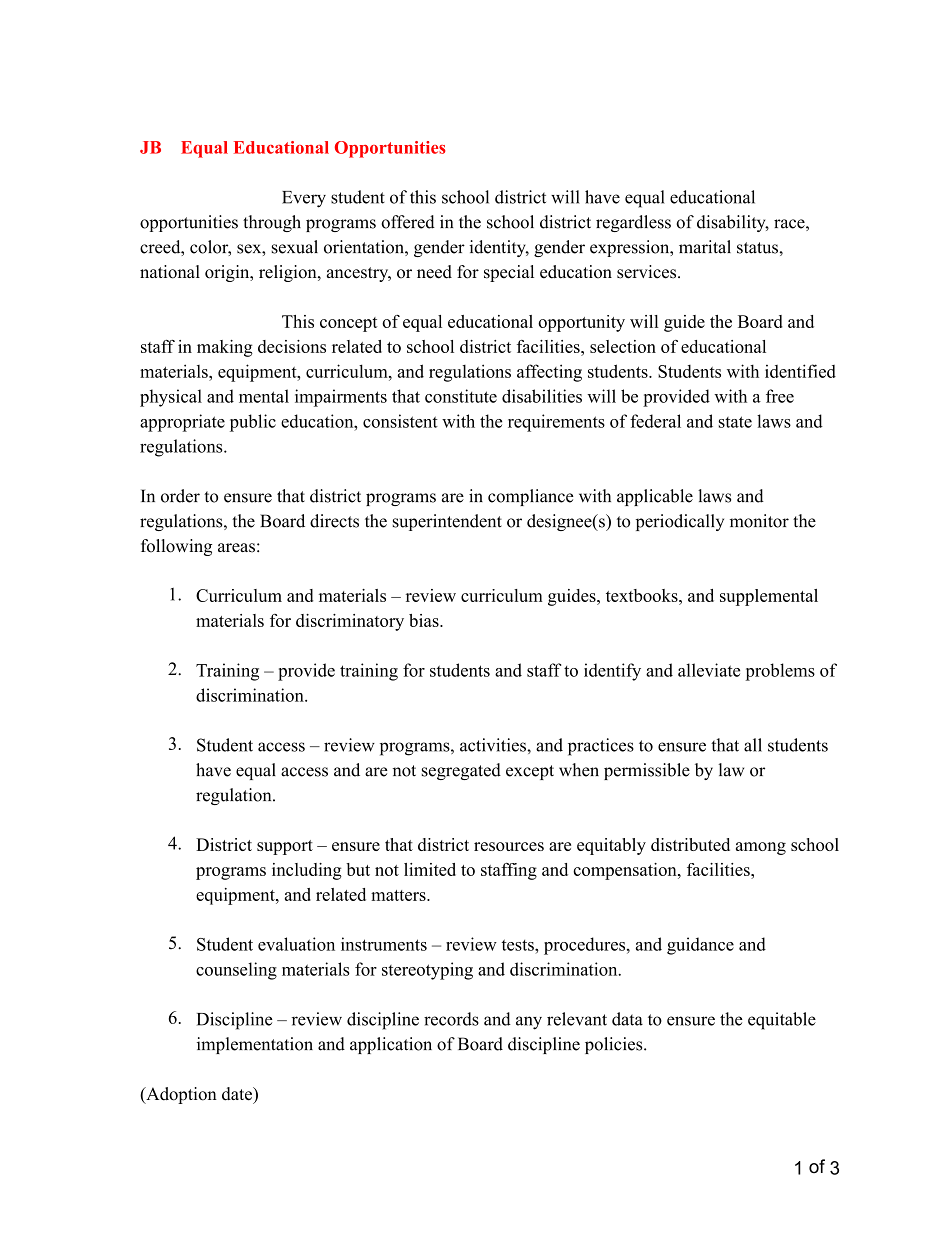 The image size is (952, 1233). Describe the element at coordinates (705, 247) in the image. I see `marital` at that location.
